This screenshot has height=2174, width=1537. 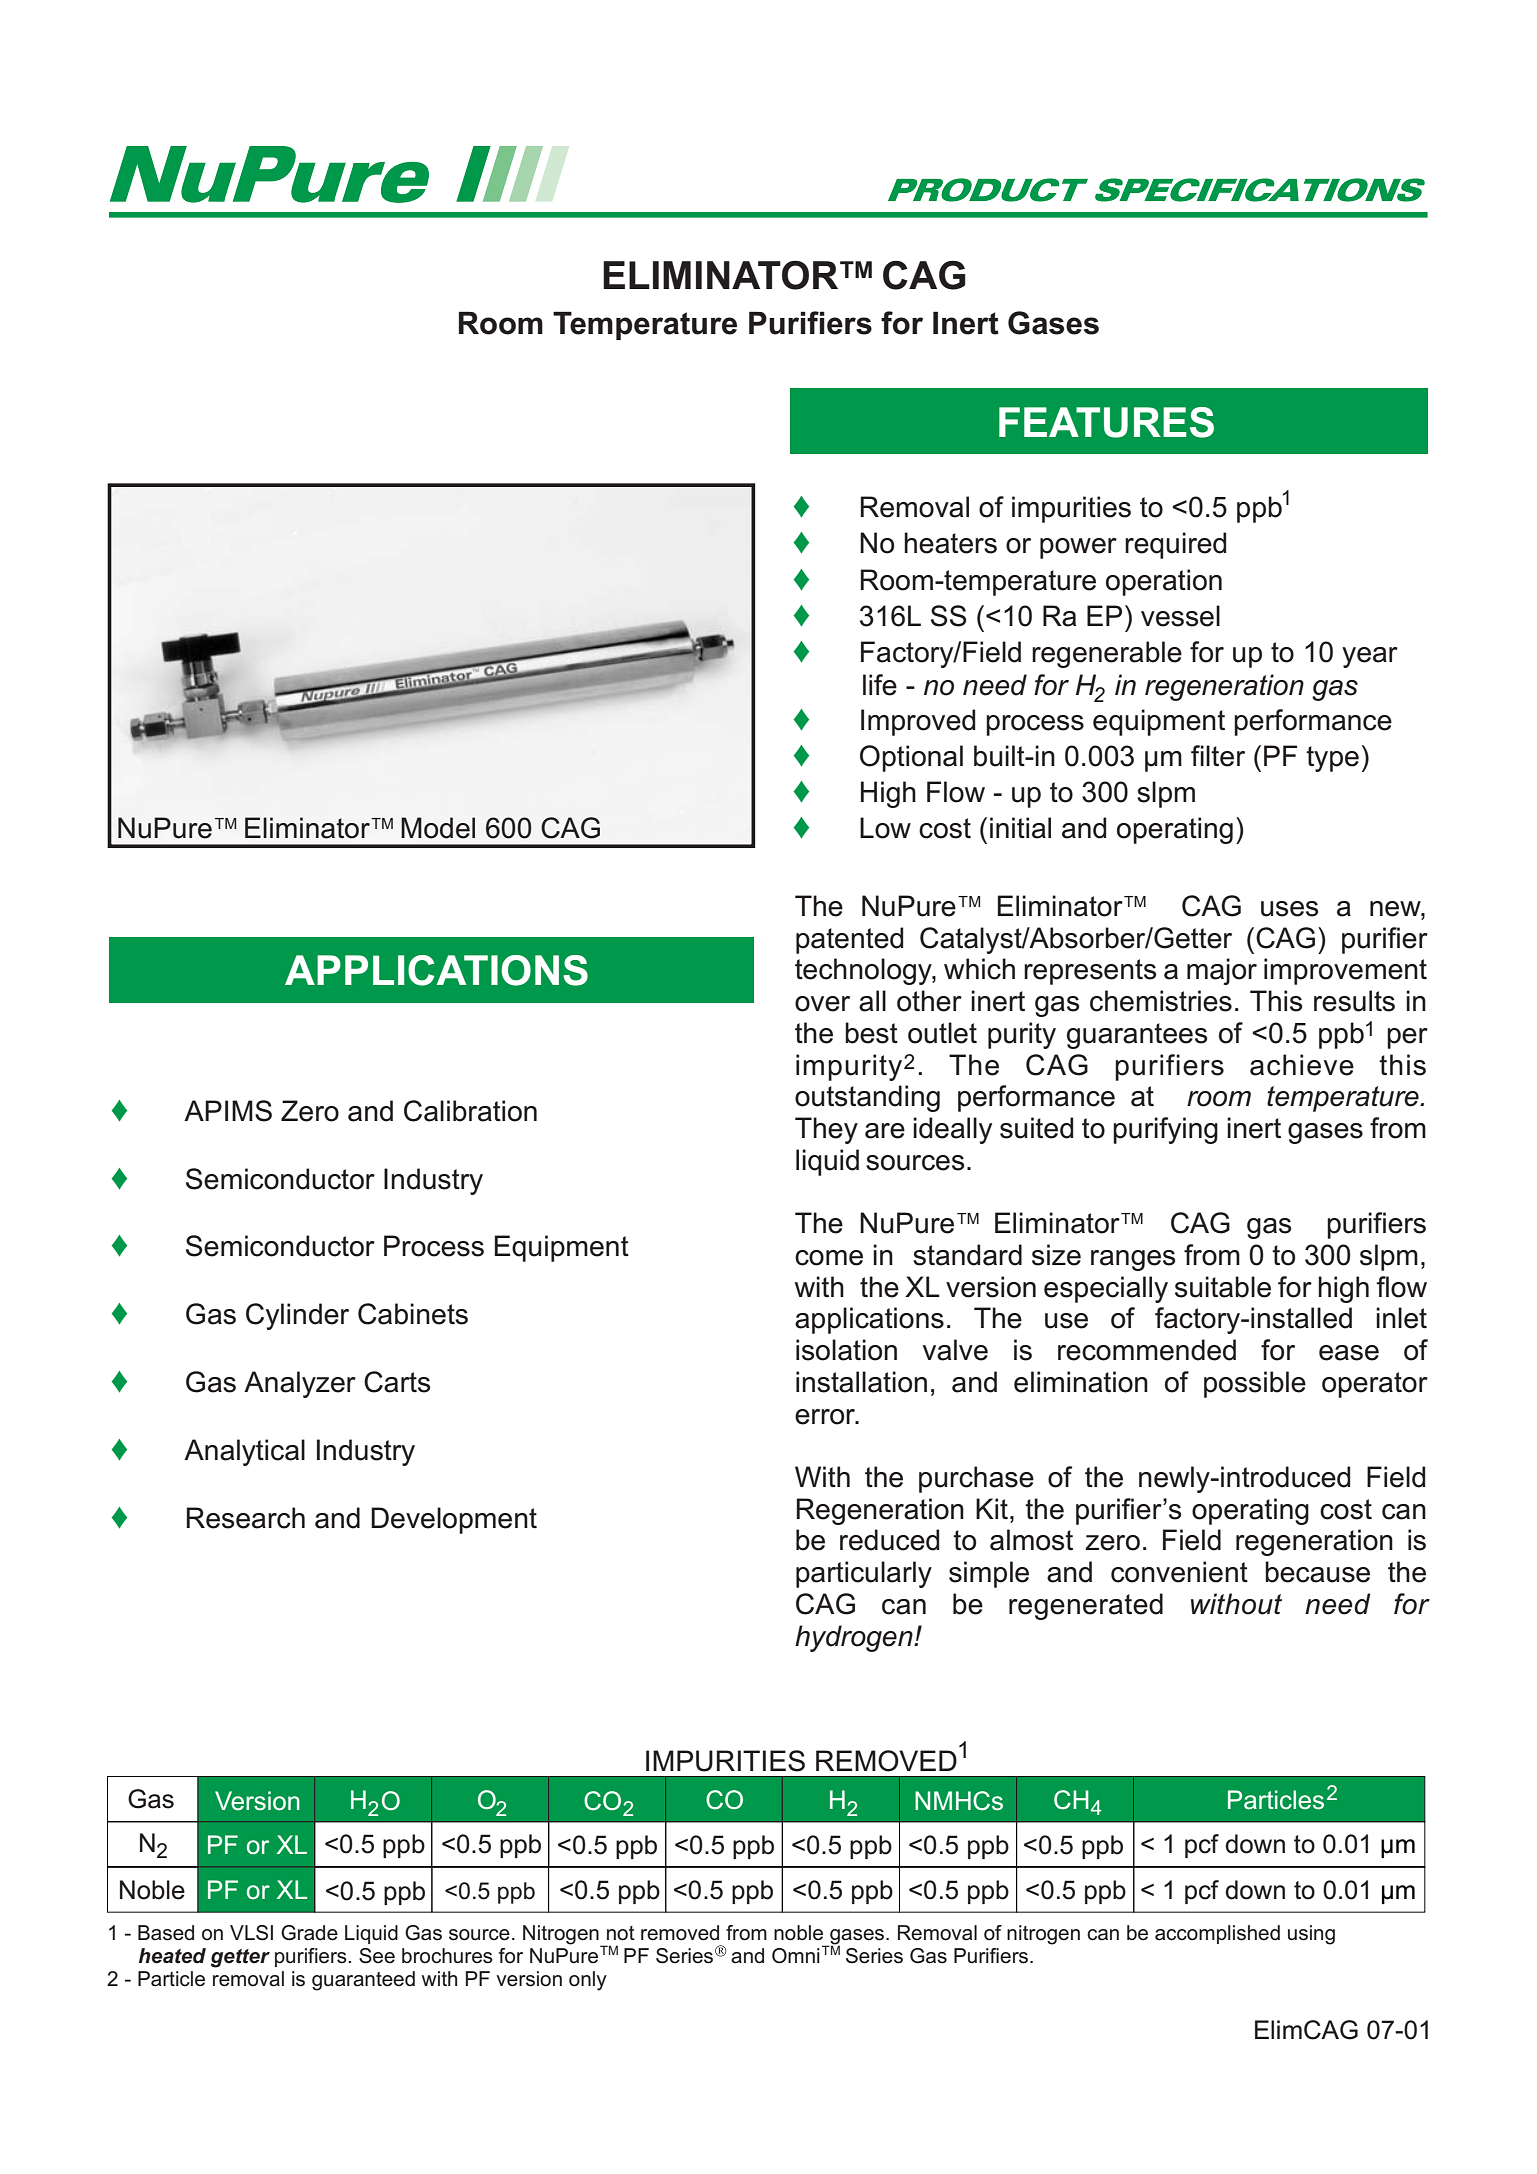 I want to click on Cylinder, so click(x=297, y=1316).
